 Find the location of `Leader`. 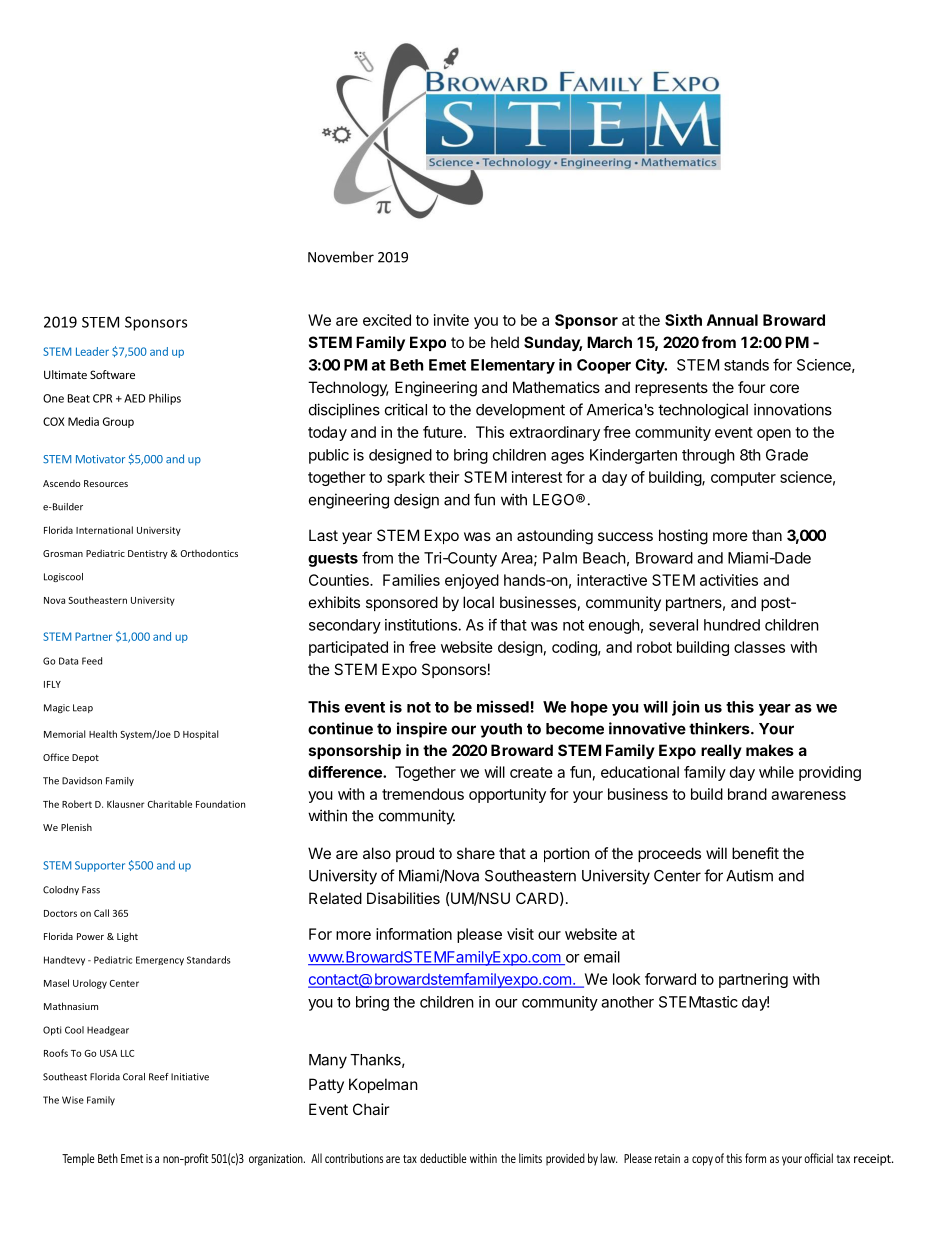

Leader is located at coordinates (92, 351).
